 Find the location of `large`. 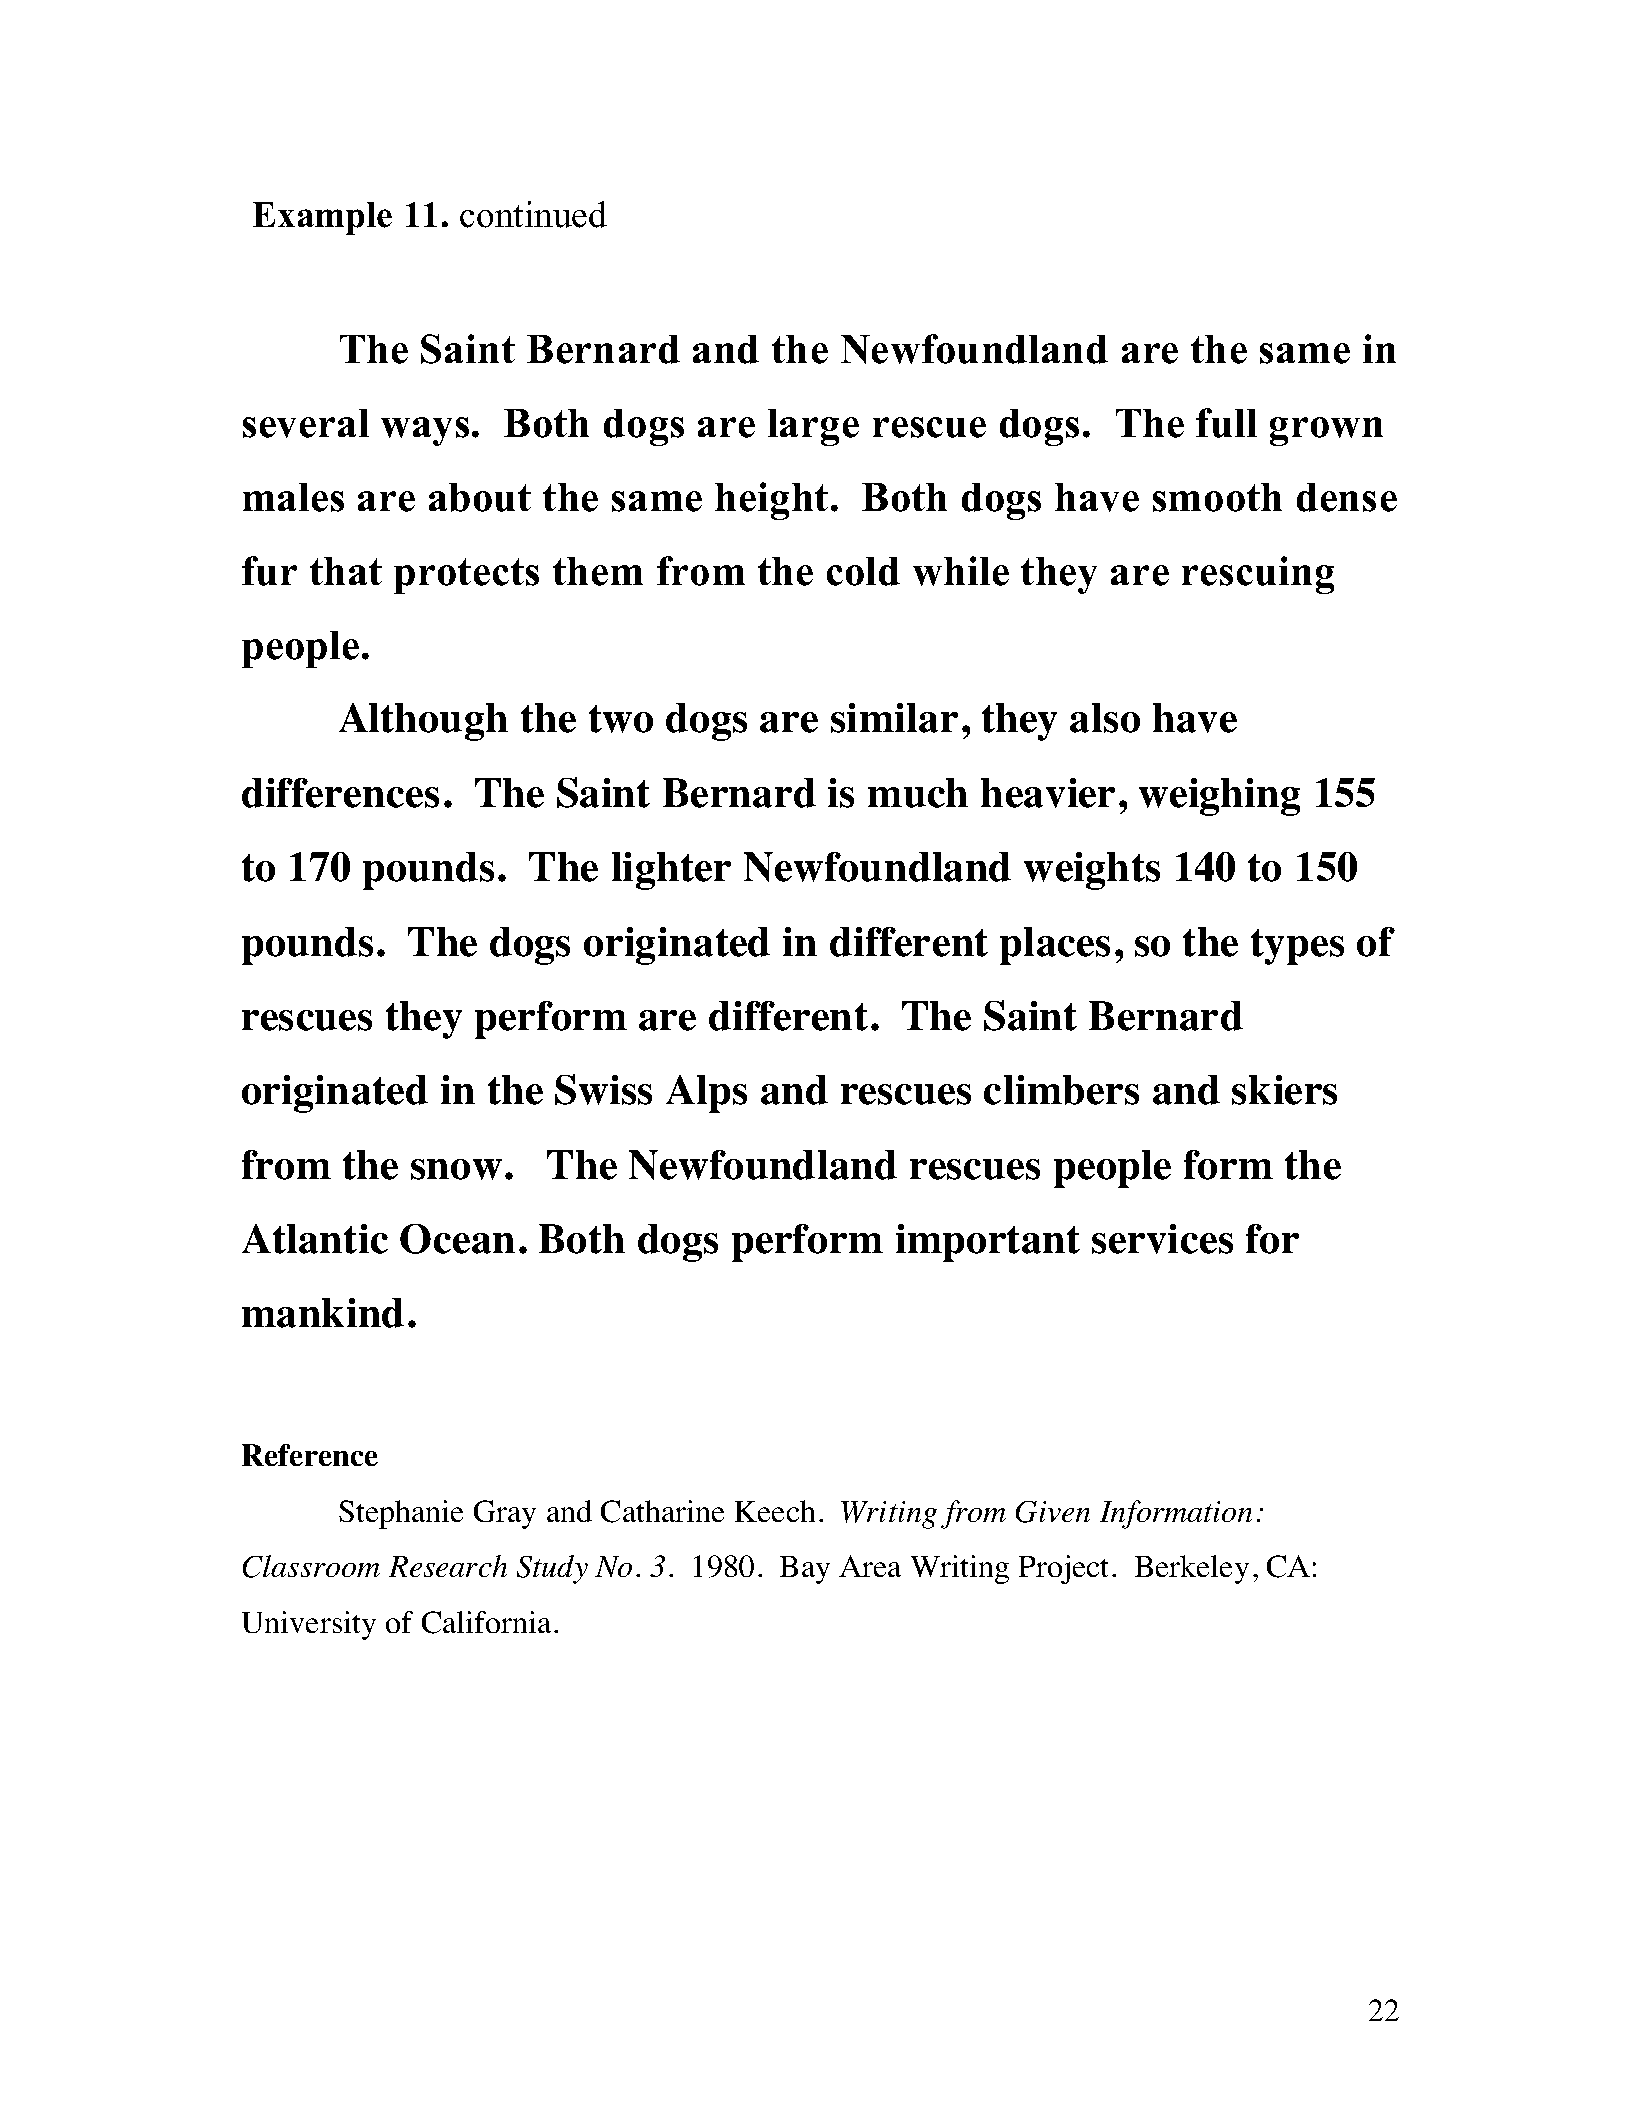

large is located at coordinates (813, 427).
